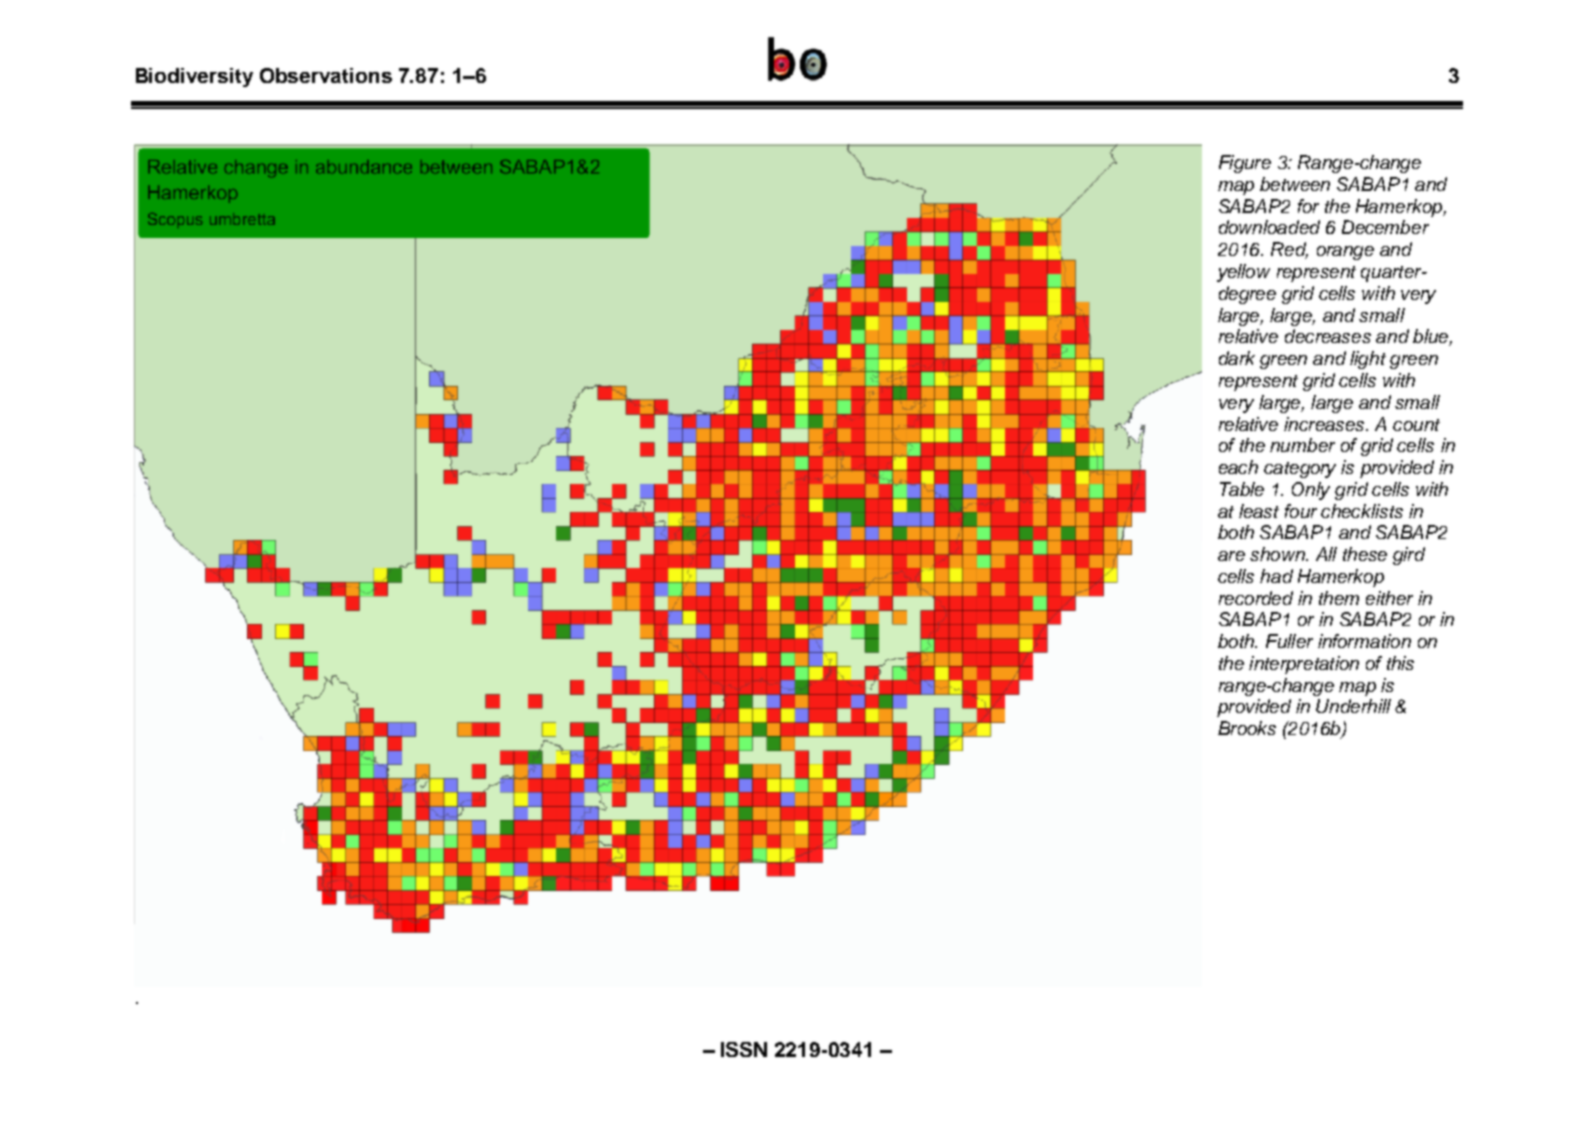 Image resolution: width=1594 pixels, height=1127 pixels. Describe the element at coordinates (1325, 424) in the screenshot. I see `increases` at that location.
